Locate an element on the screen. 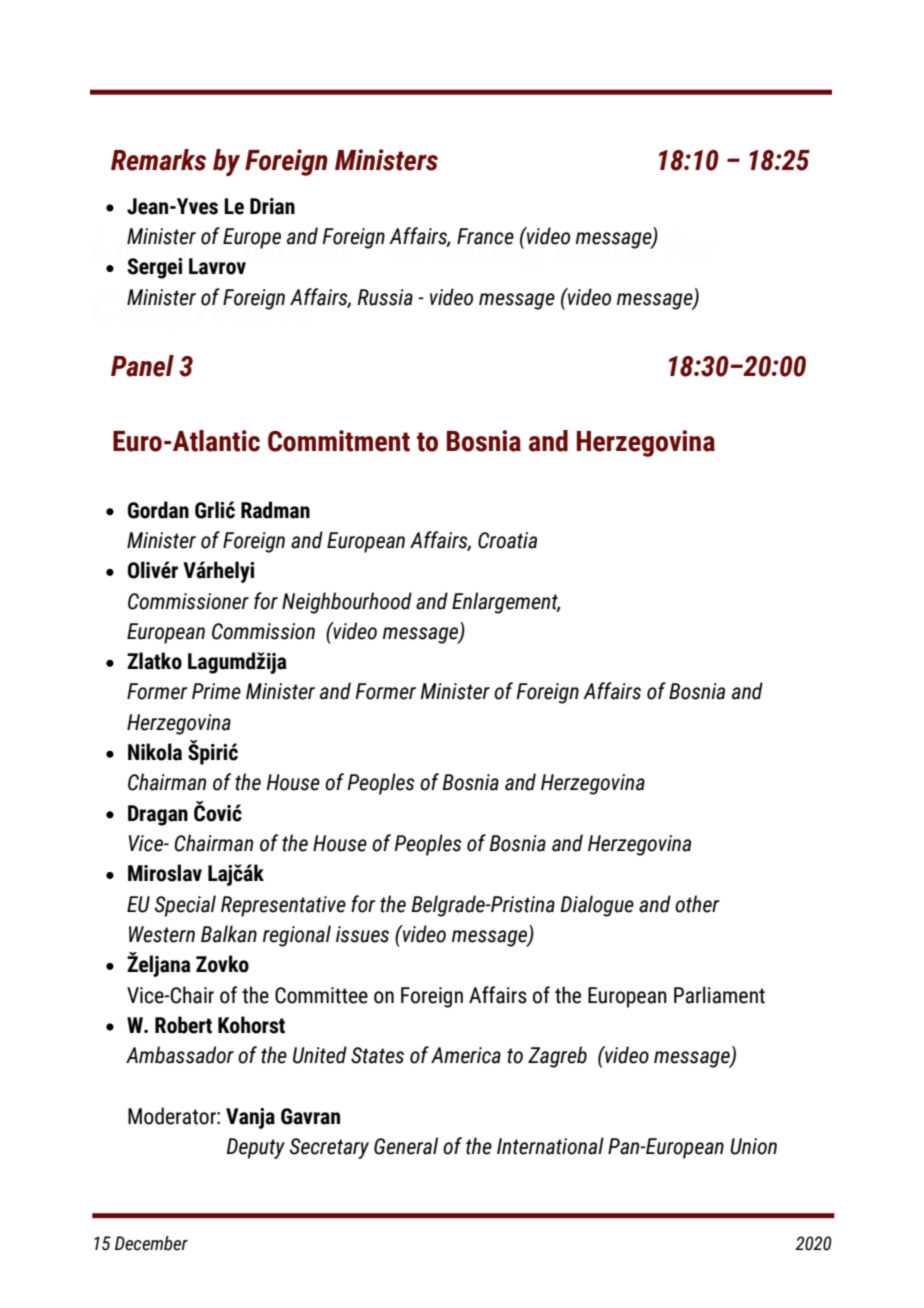 This screenshot has width=924, height=1308. Croatia is located at coordinates (507, 540).
